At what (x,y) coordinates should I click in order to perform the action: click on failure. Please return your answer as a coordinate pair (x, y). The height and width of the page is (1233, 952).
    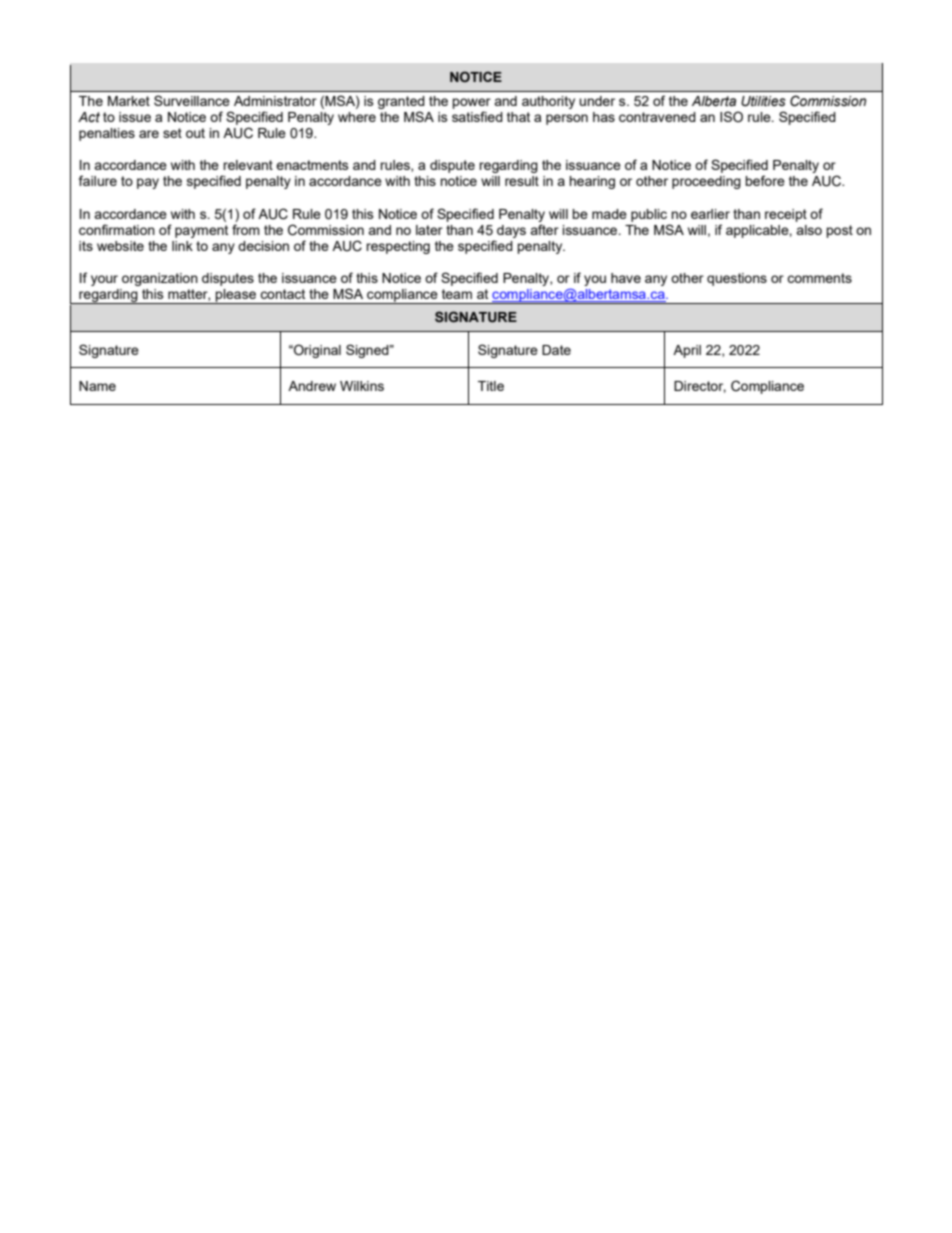
    Looking at the image, I should click on (98, 180).
